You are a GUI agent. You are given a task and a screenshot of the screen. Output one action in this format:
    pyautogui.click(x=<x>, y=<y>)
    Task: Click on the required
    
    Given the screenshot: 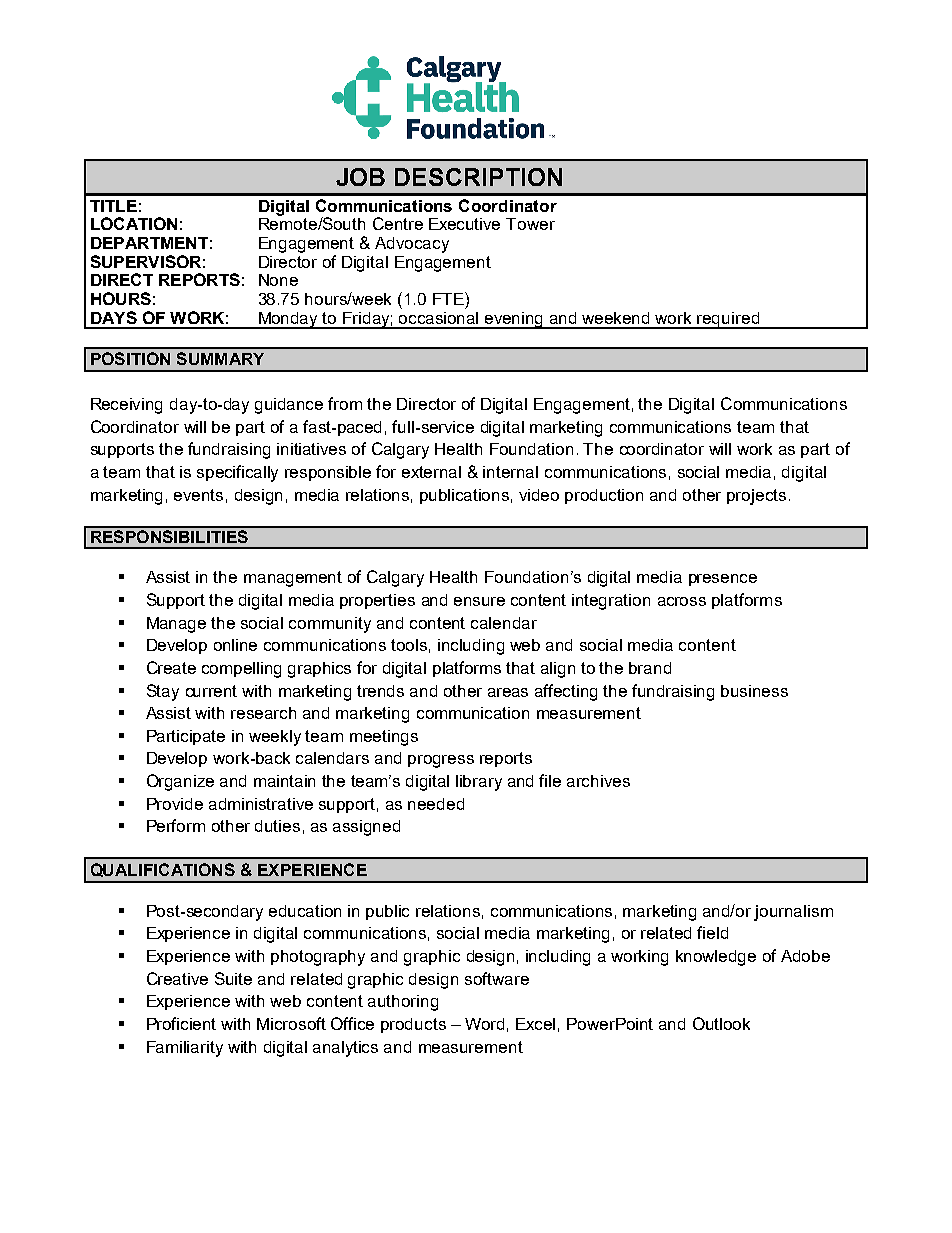 What is the action you would take?
    pyautogui.click(x=728, y=320)
